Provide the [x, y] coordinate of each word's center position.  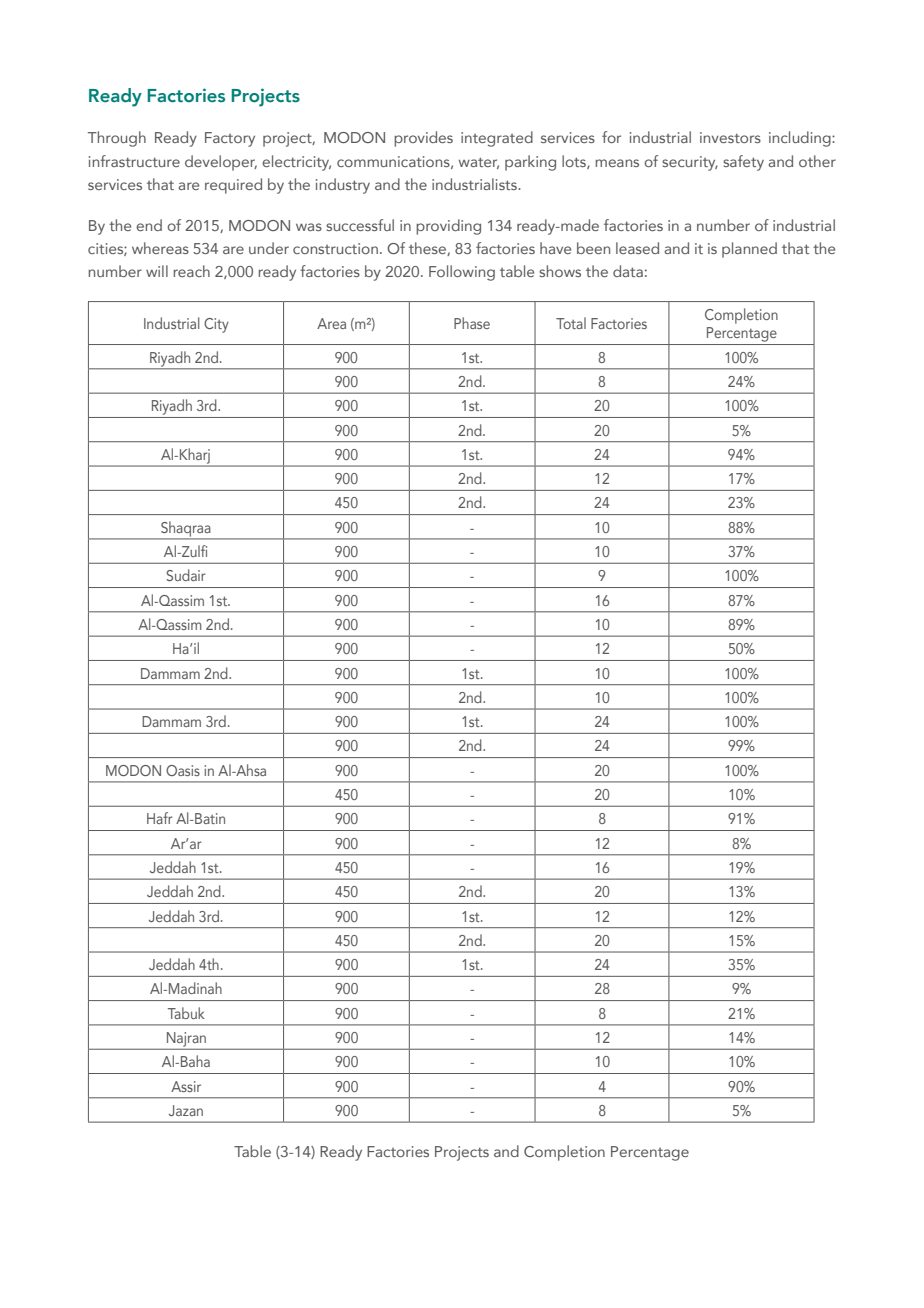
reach [191, 271]
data [628, 271]
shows [560, 271]
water [479, 163]
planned [749, 250]
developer [221, 163]
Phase [472, 323]
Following [462, 273]
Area [331, 323]
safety [743, 163]
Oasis [183, 770]
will [157, 271]
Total [571, 323]
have [555, 248]
